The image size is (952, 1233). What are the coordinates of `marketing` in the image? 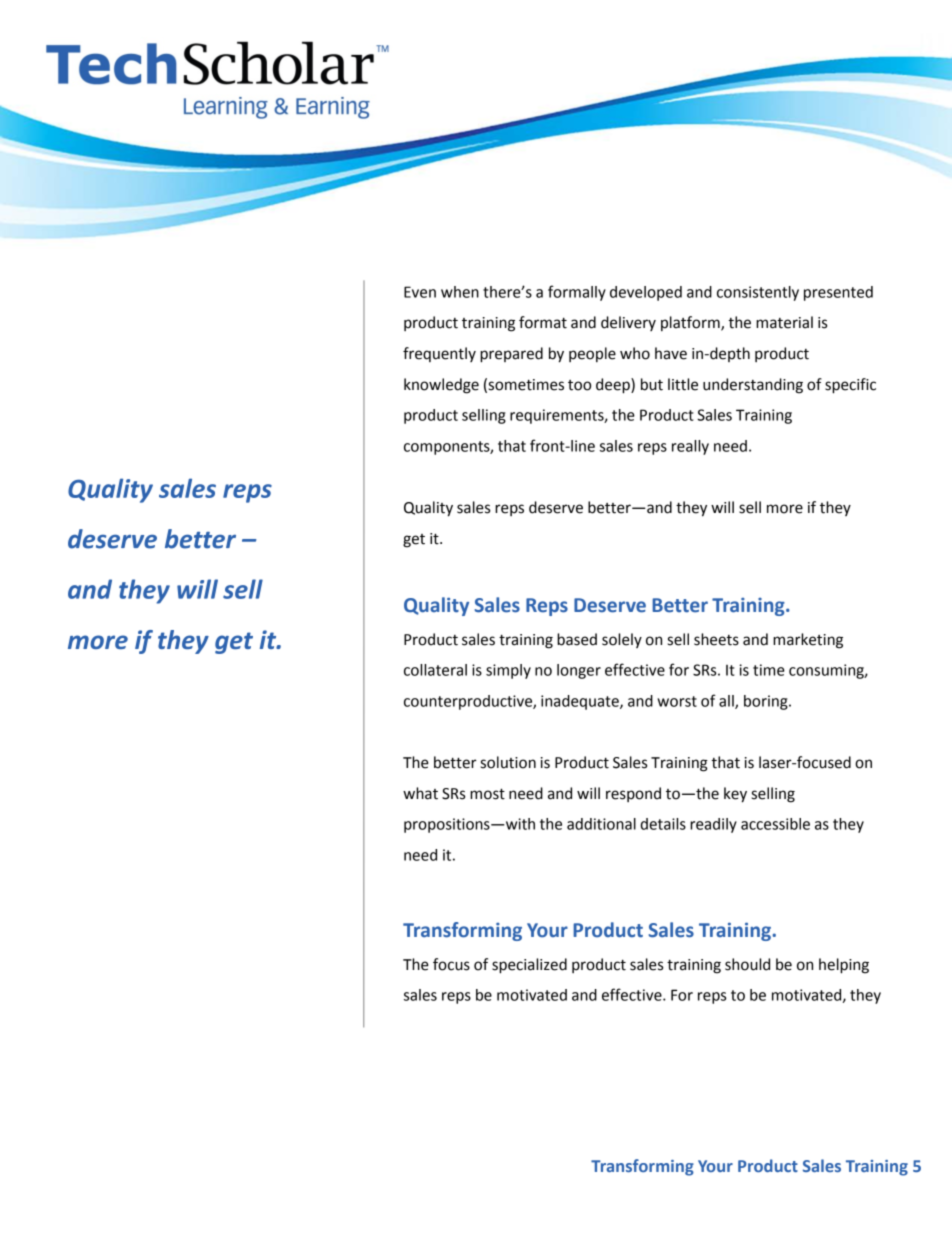 It's located at (808, 641).
